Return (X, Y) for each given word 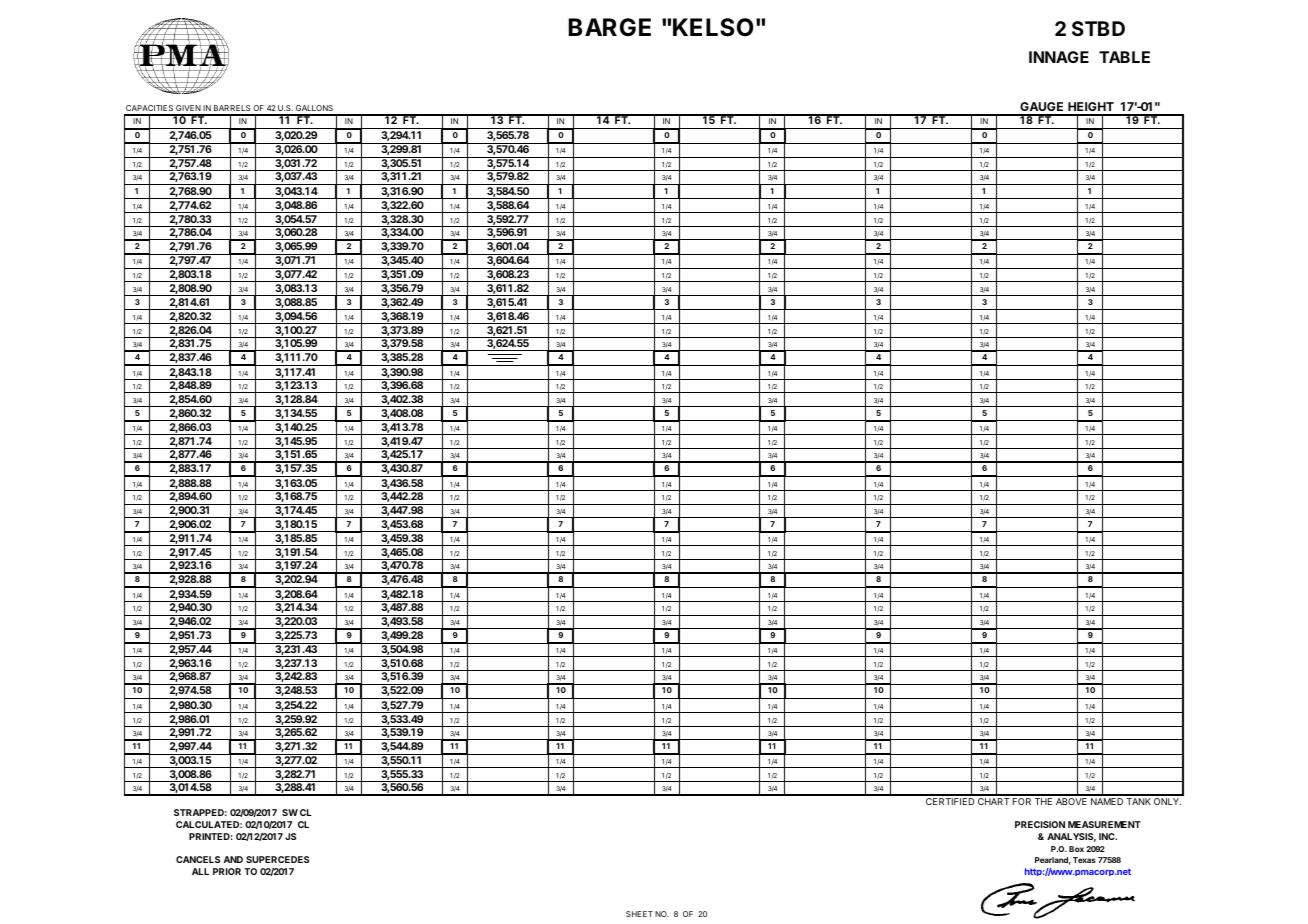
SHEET (639, 914)
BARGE (610, 27)
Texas (1084, 860)
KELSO (713, 27)
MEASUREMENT (1104, 824)
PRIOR (227, 871)
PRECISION (1040, 824)
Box (1076, 849)
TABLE (1124, 57)
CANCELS (198, 859)
